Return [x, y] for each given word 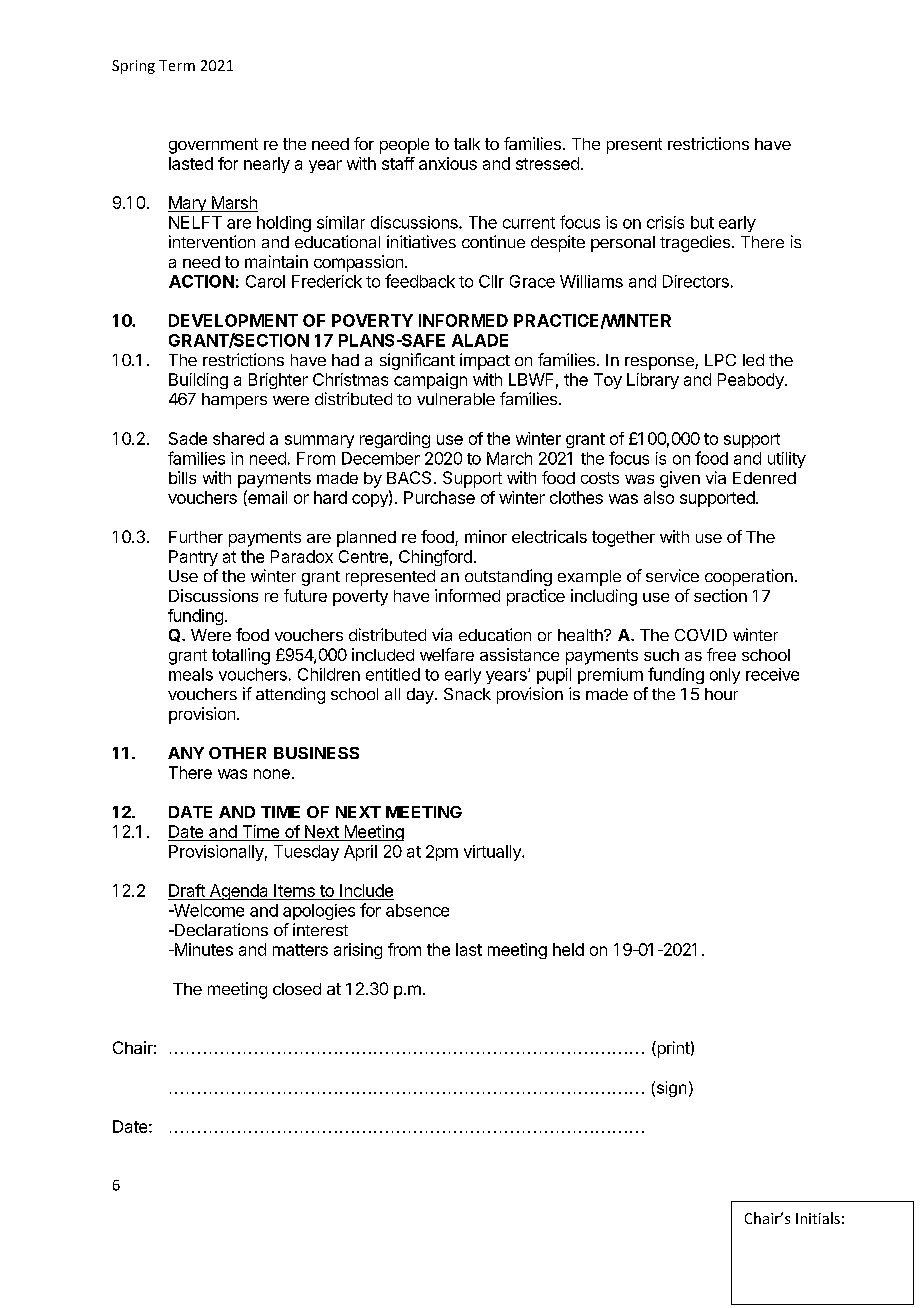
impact [485, 361]
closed [297, 989]
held [568, 949]
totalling [241, 656]
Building [198, 381]
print [672, 1049]
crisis [665, 222]
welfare [447, 654]
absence [417, 910]
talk [467, 144]
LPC [720, 360]
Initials [818, 1218]
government [213, 146]
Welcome [207, 910]
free [721, 654]
